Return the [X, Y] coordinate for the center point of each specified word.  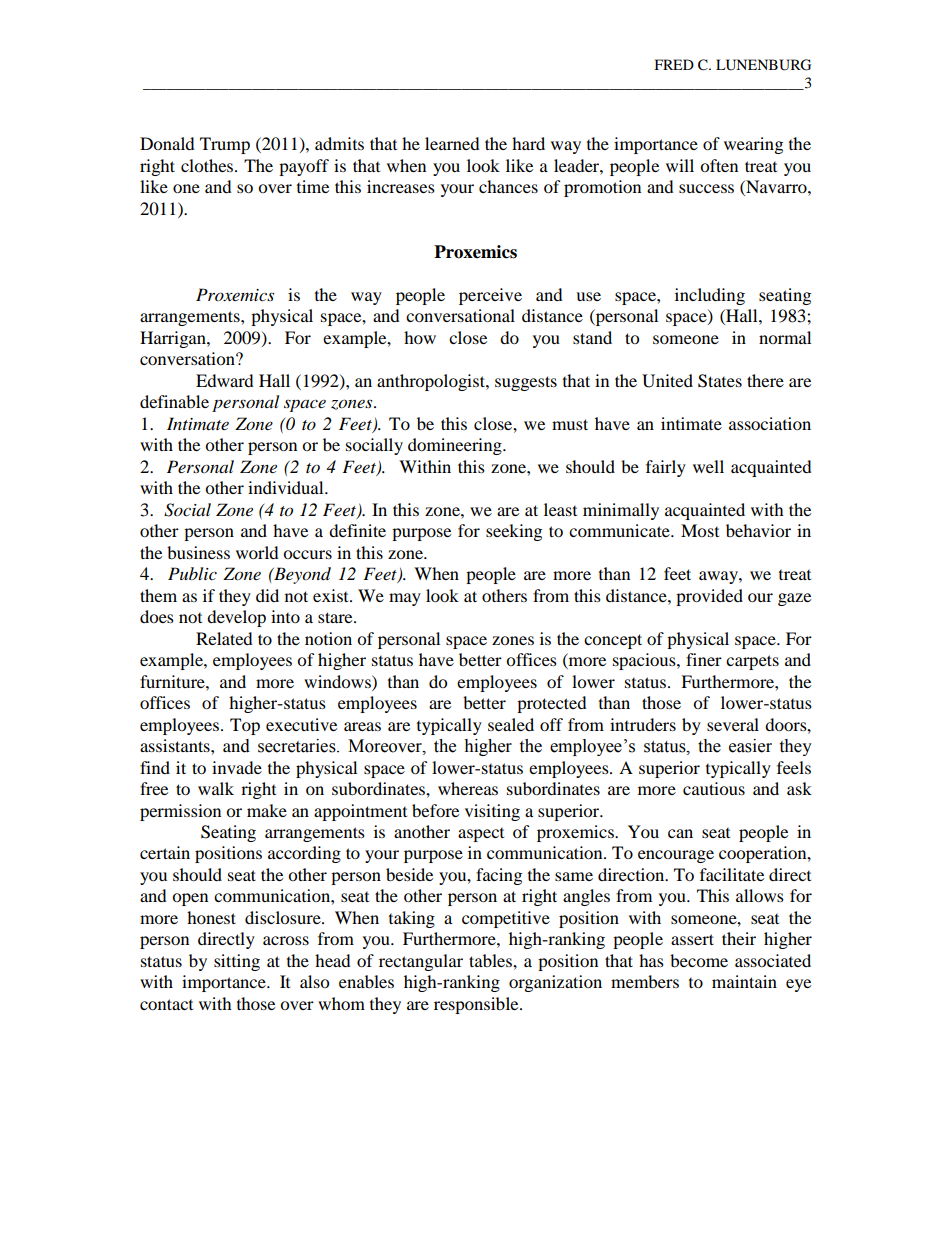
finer [704, 659]
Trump [225, 145]
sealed [511, 724]
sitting [237, 962]
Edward [225, 380]
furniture [173, 681]
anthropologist [432, 382]
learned [452, 143]
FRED [674, 64]
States [720, 381]
